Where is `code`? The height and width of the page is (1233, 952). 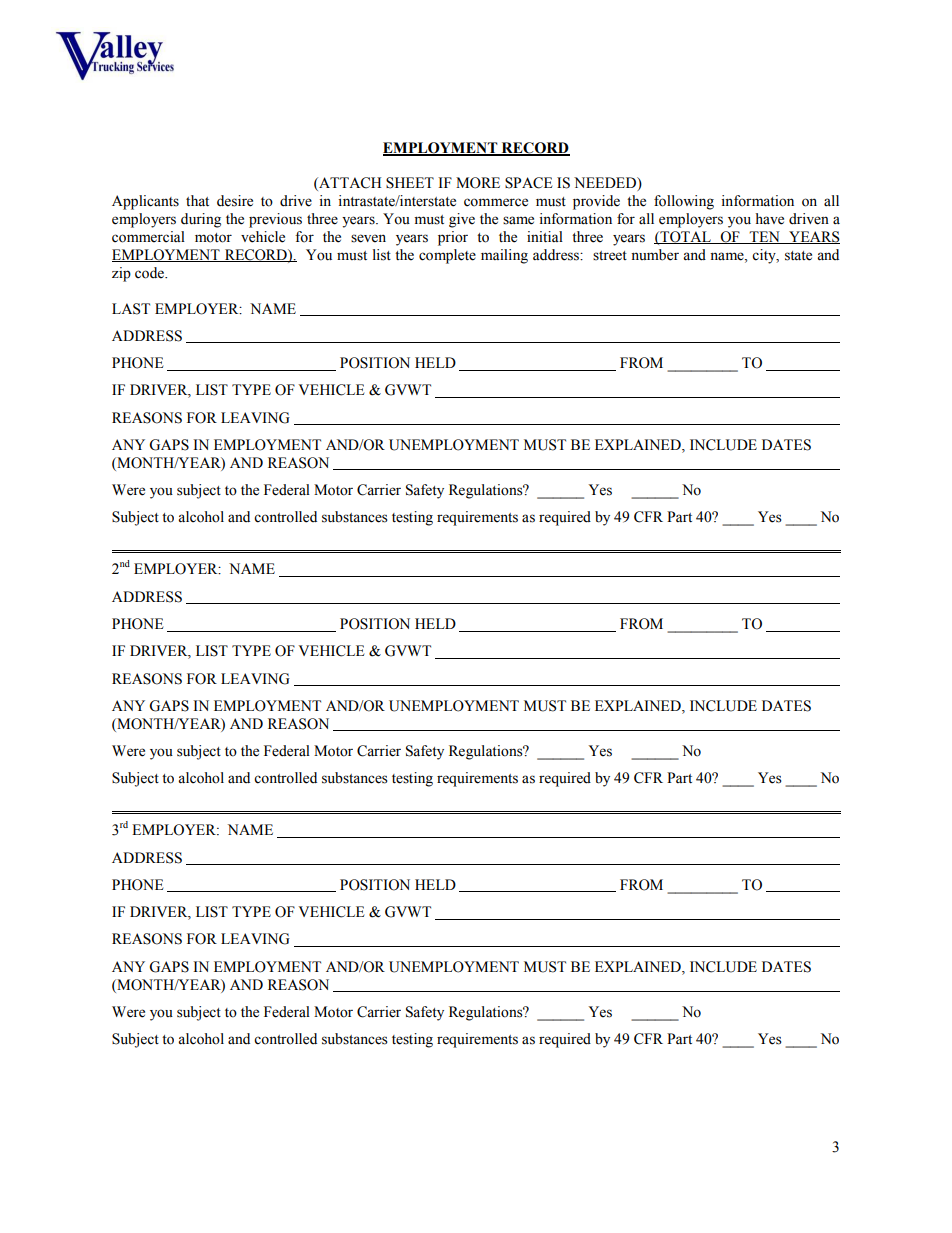
code is located at coordinates (150, 273).
